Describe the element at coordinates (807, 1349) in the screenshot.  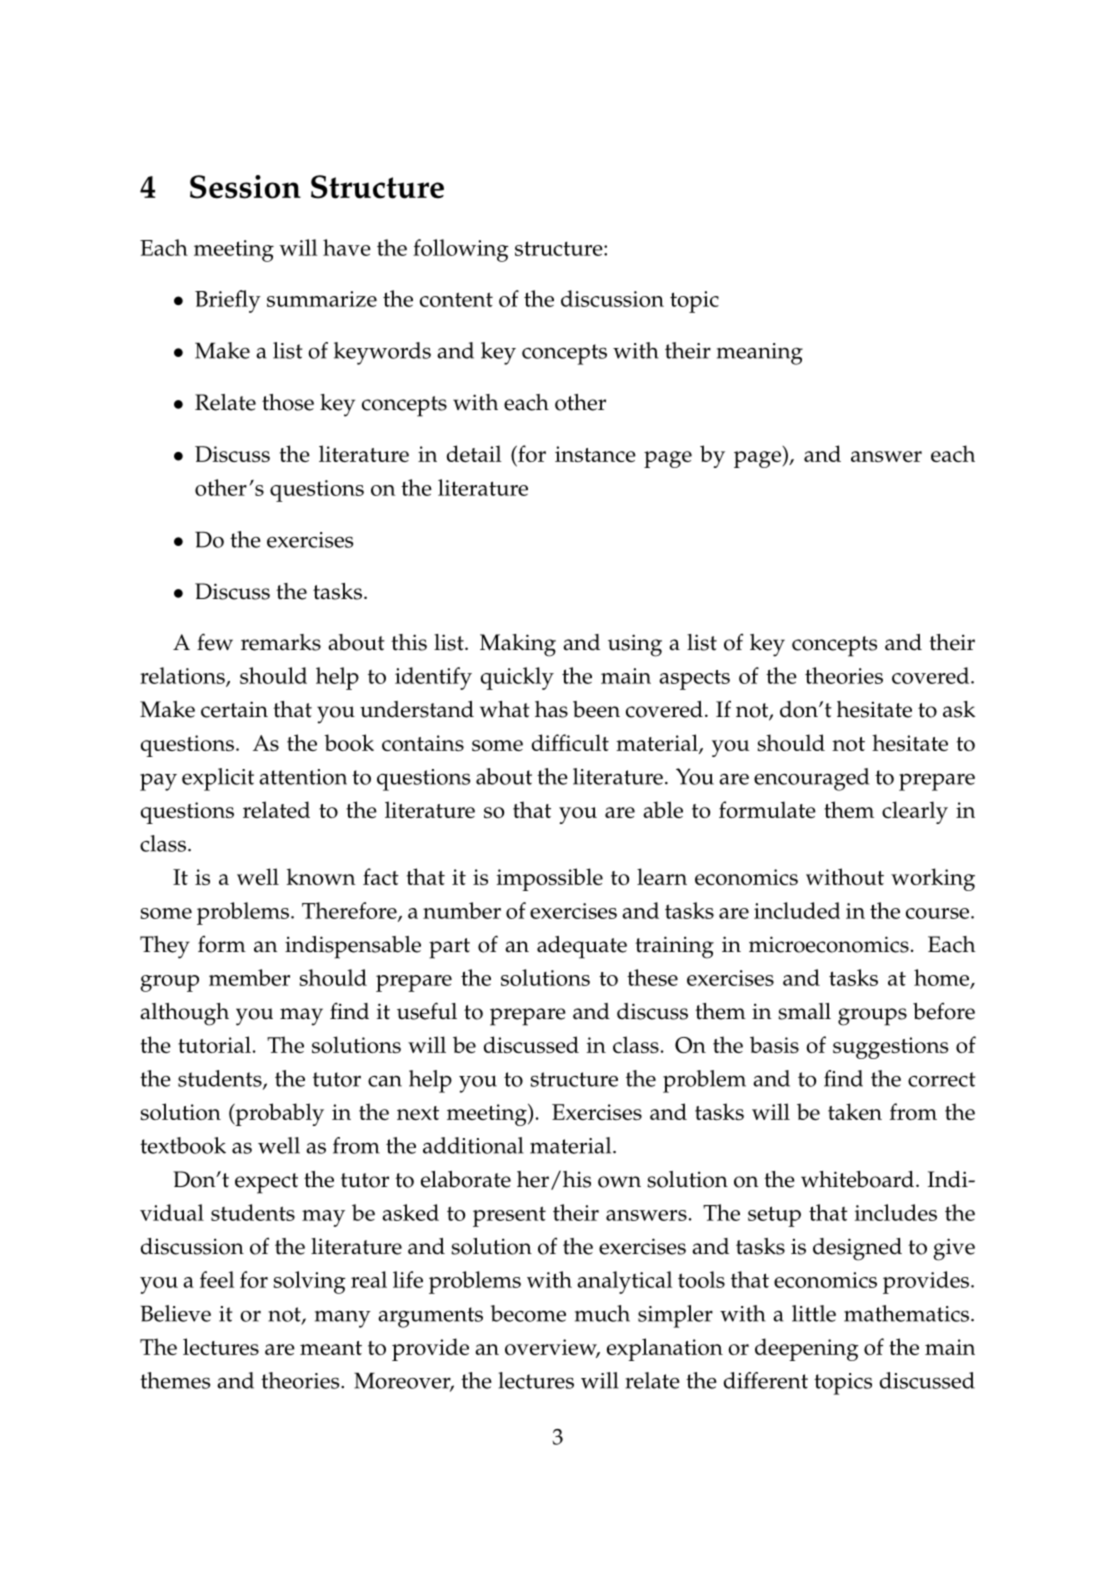
I see `deepening` at that location.
